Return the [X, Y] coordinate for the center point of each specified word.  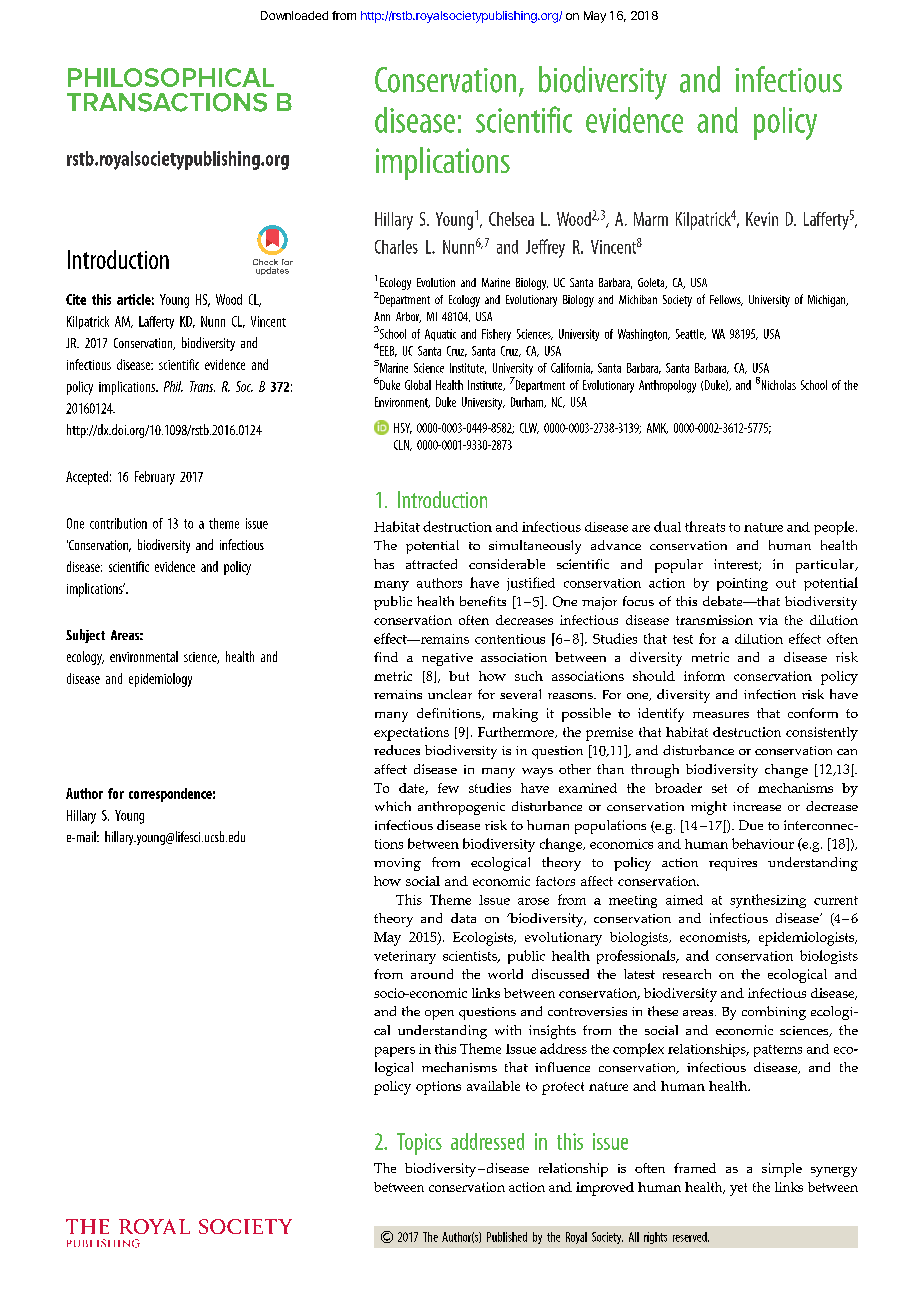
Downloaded [294, 15]
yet [738, 1189]
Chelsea [511, 219]
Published [507, 1237]
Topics [419, 1144]
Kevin [762, 219]
